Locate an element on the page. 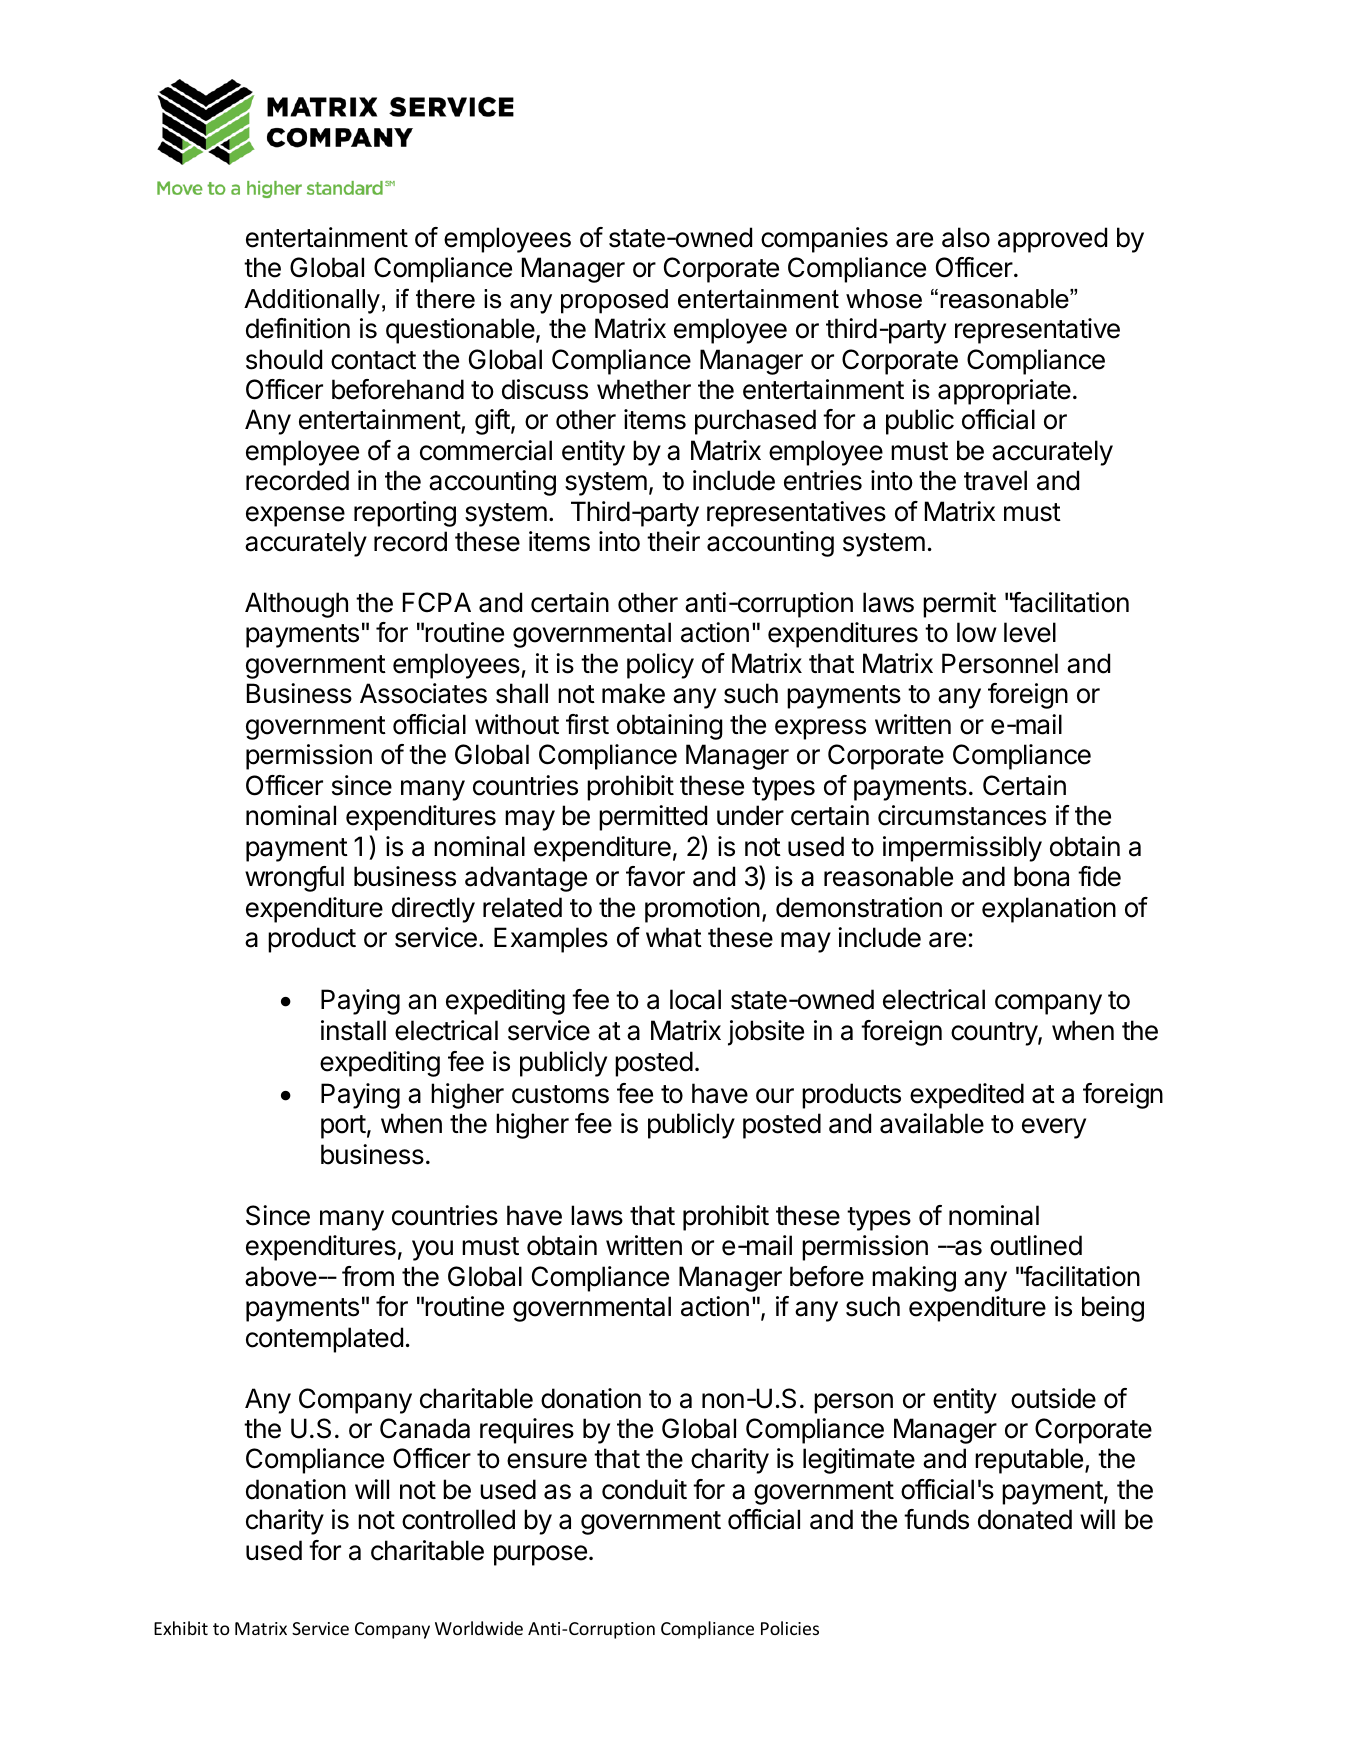 This page has height=1747, width=1350. donated is located at coordinates (1025, 1519).
